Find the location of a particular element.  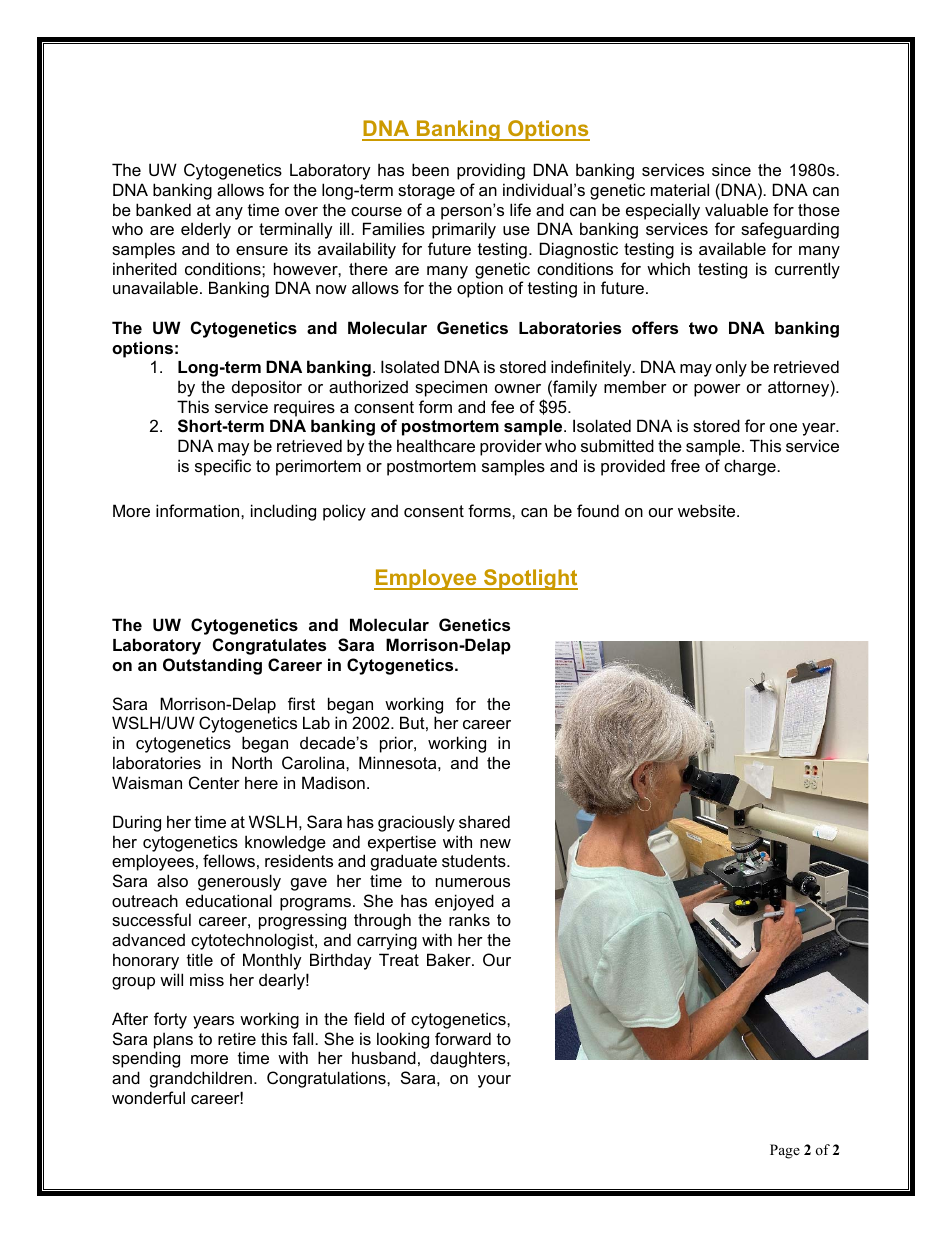

one is located at coordinates (783, 427).
